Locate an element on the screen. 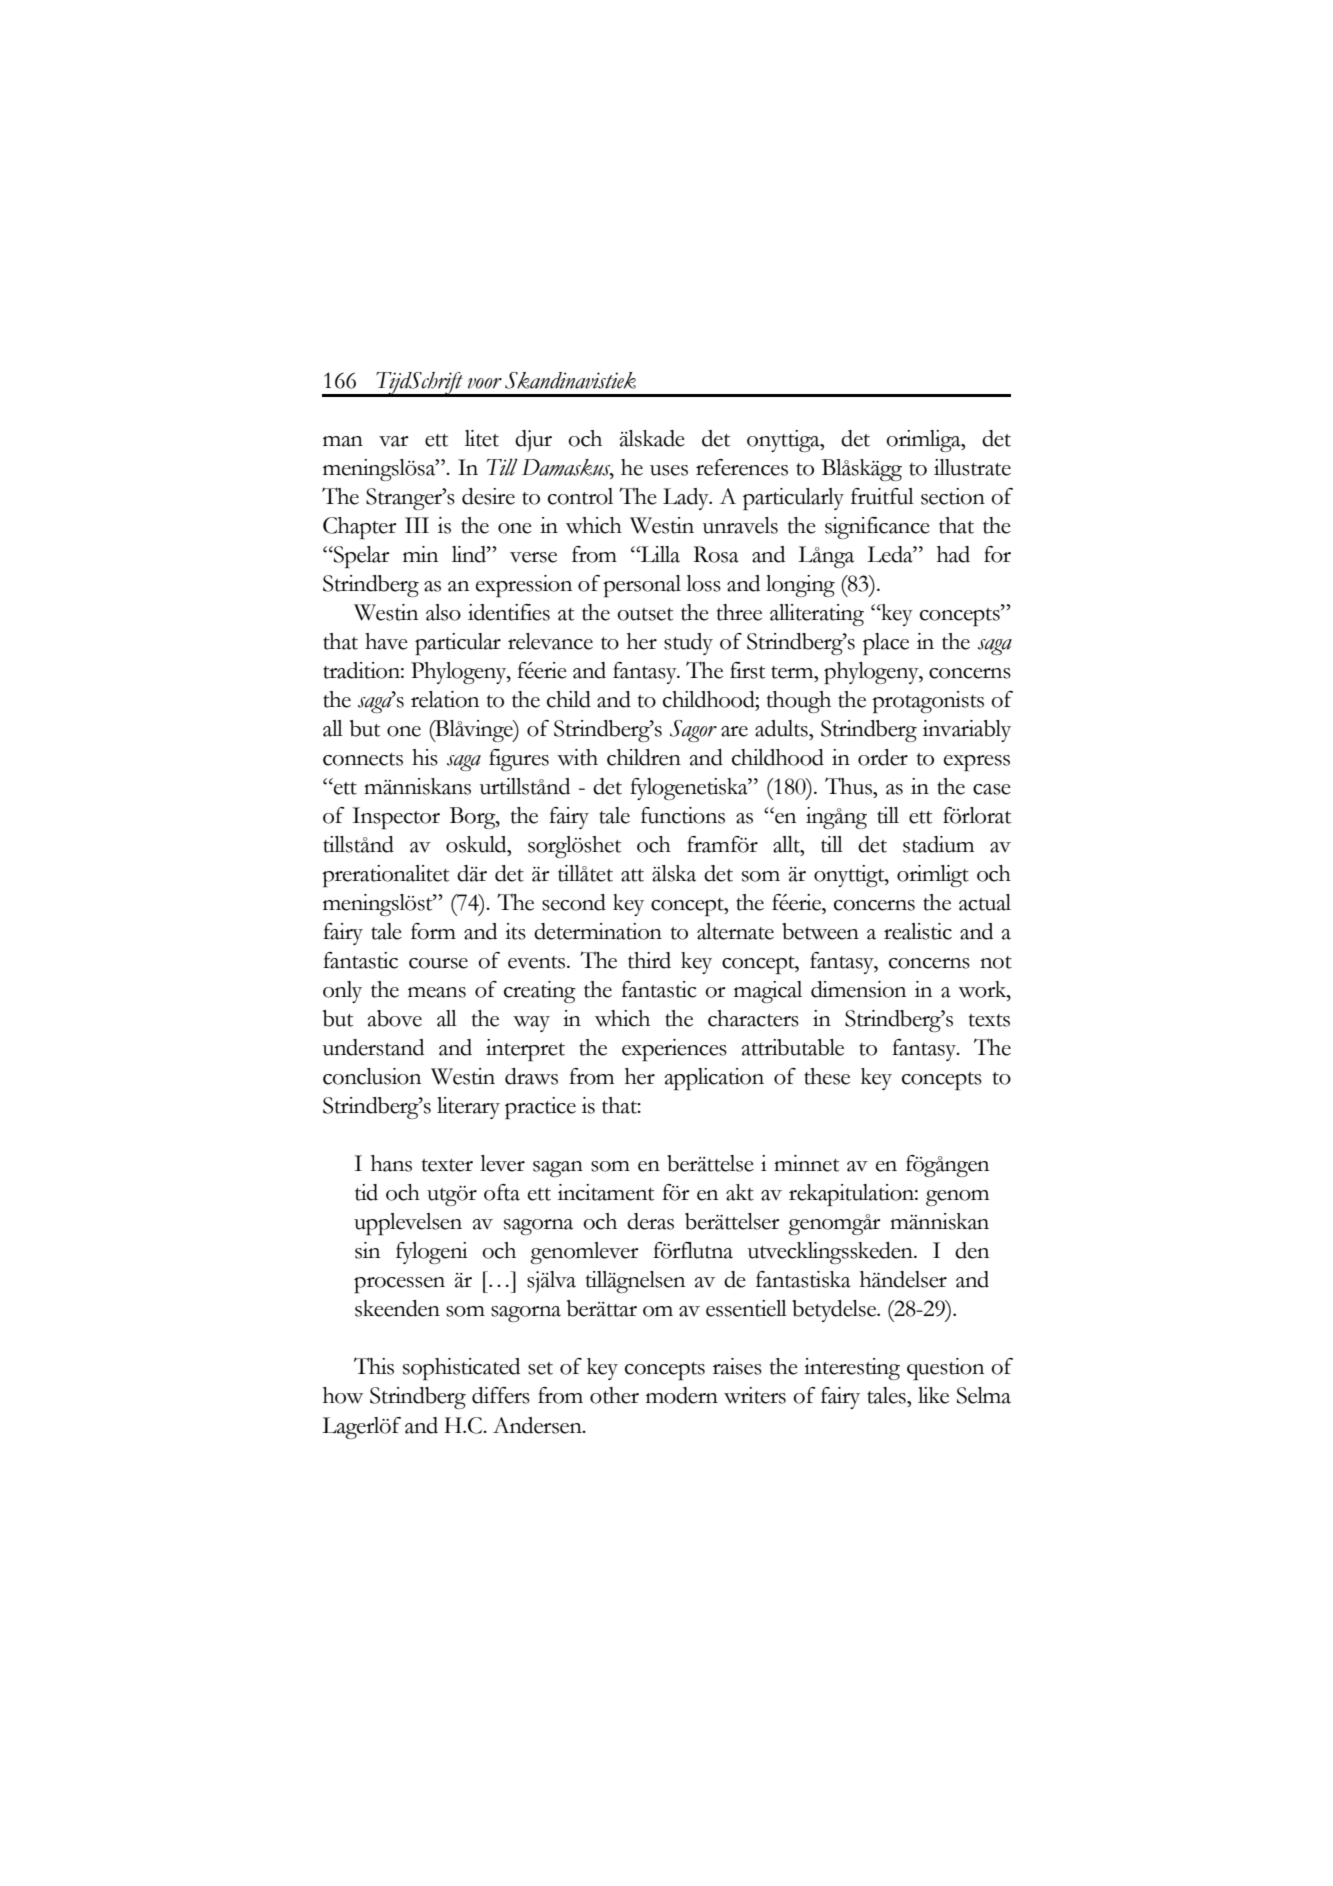 The width and height of the screenshot is (1333, 1886). these is located at coordinates (827, 1076).
